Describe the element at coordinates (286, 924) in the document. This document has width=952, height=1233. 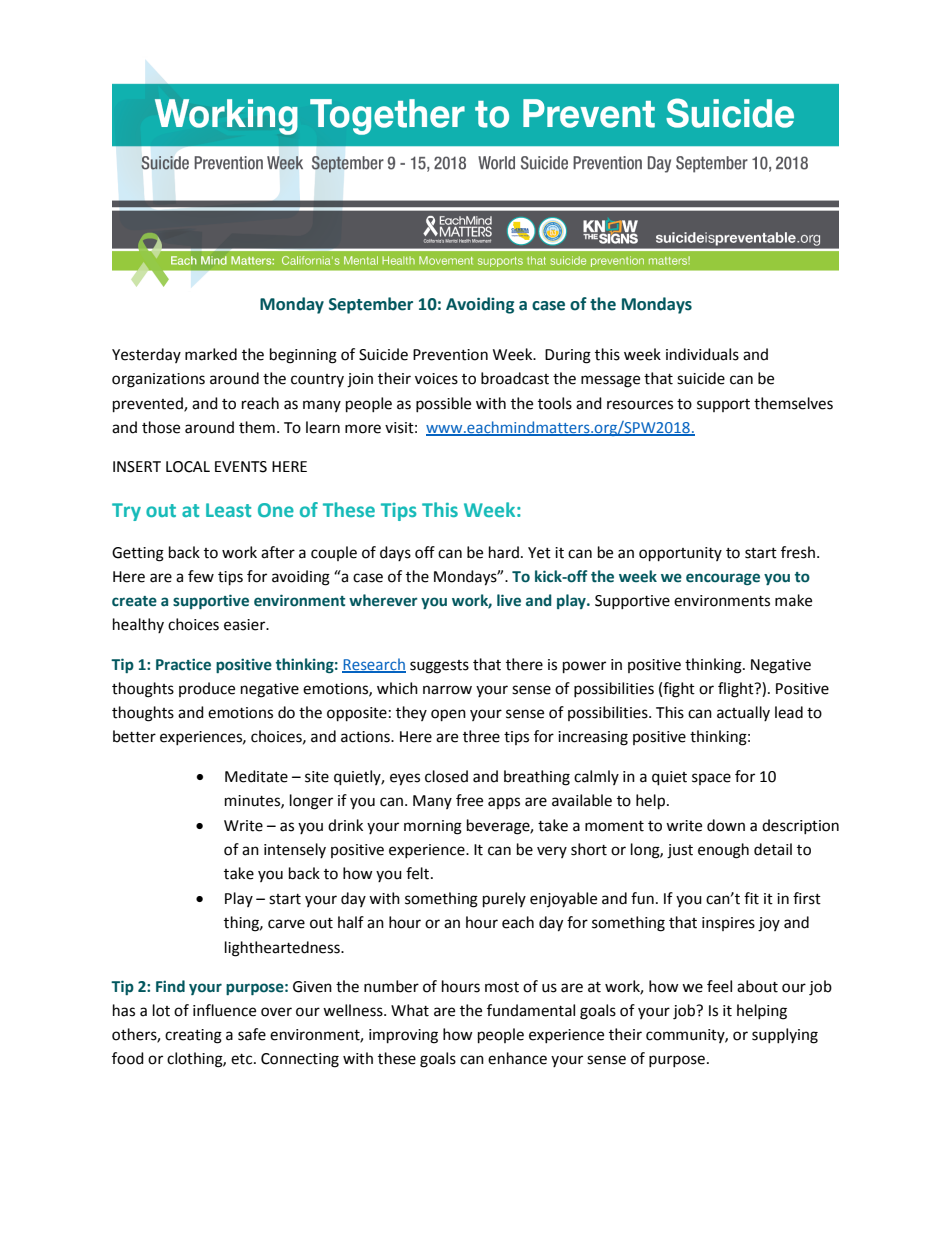
I see `carve` at that location.
